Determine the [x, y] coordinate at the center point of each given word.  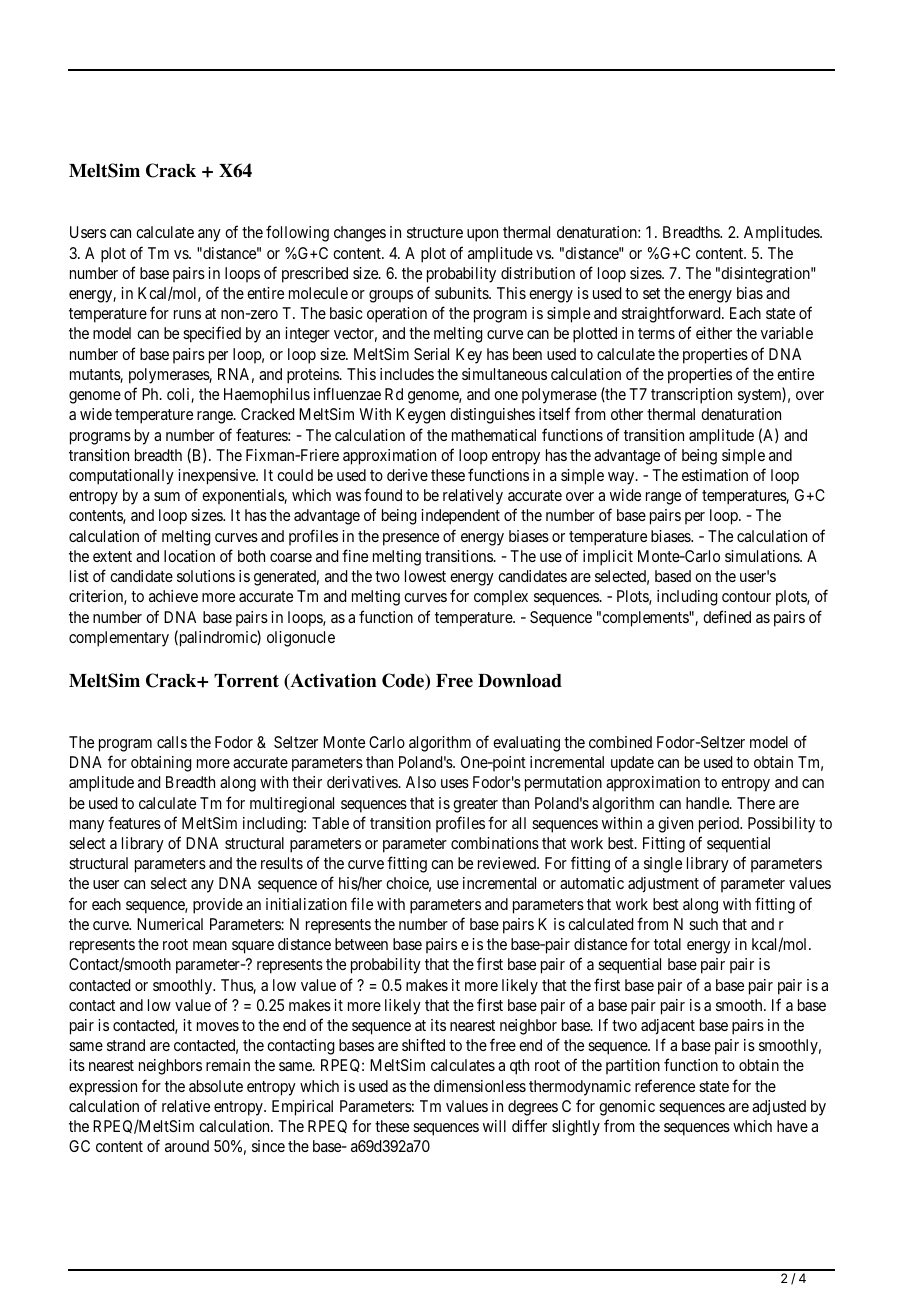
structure [435, 232]
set [651, 293]
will [494, 1126]
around [187, 1146]
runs [187, 314]
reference [665, 1085]
